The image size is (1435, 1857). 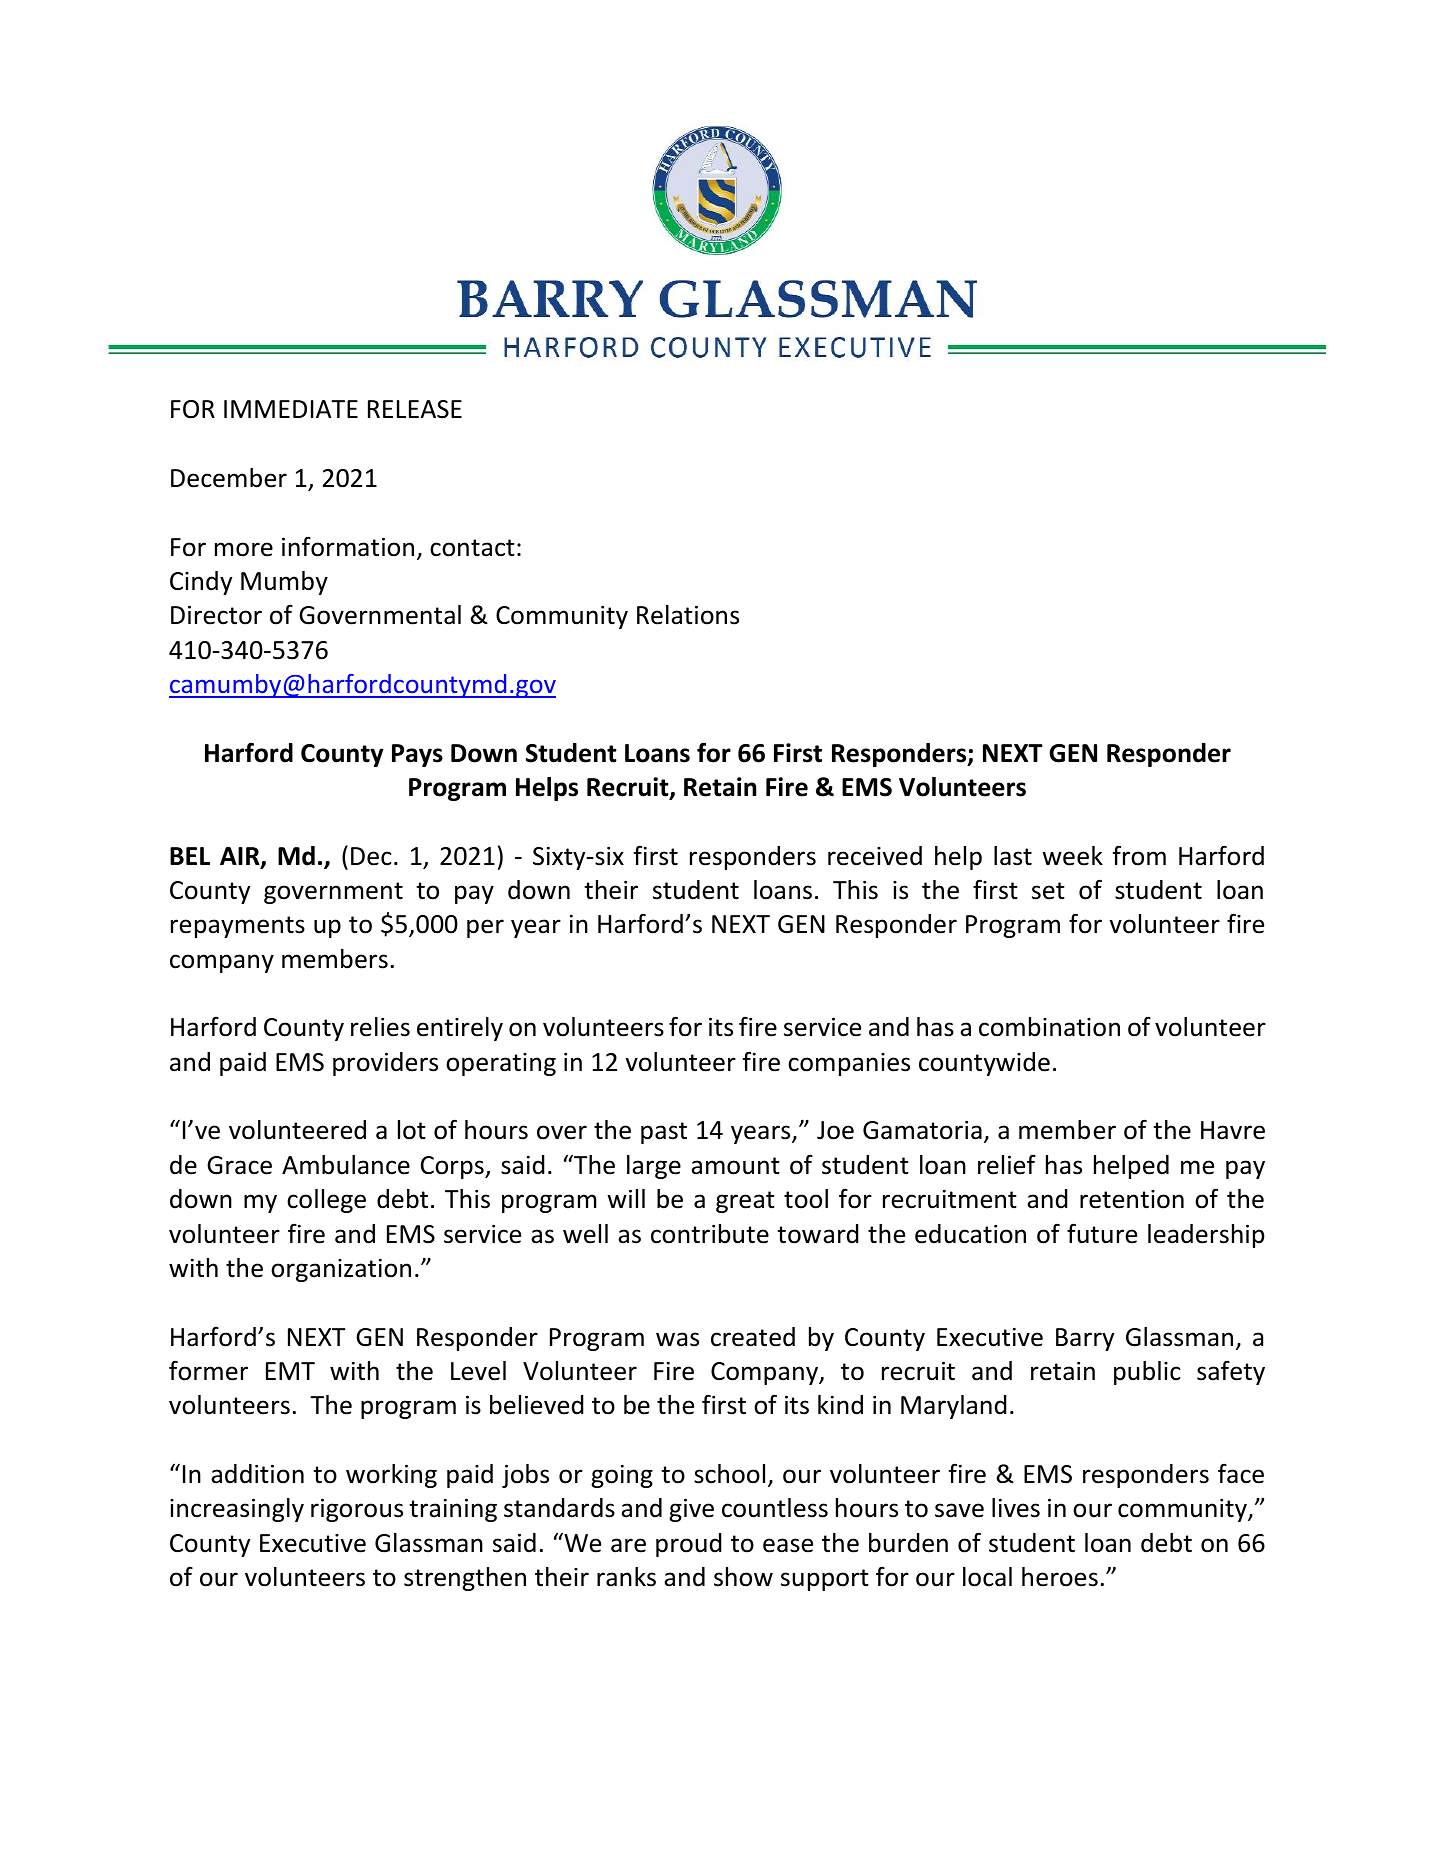 I want to click on rigorous, so click(x=357, y=1510).
